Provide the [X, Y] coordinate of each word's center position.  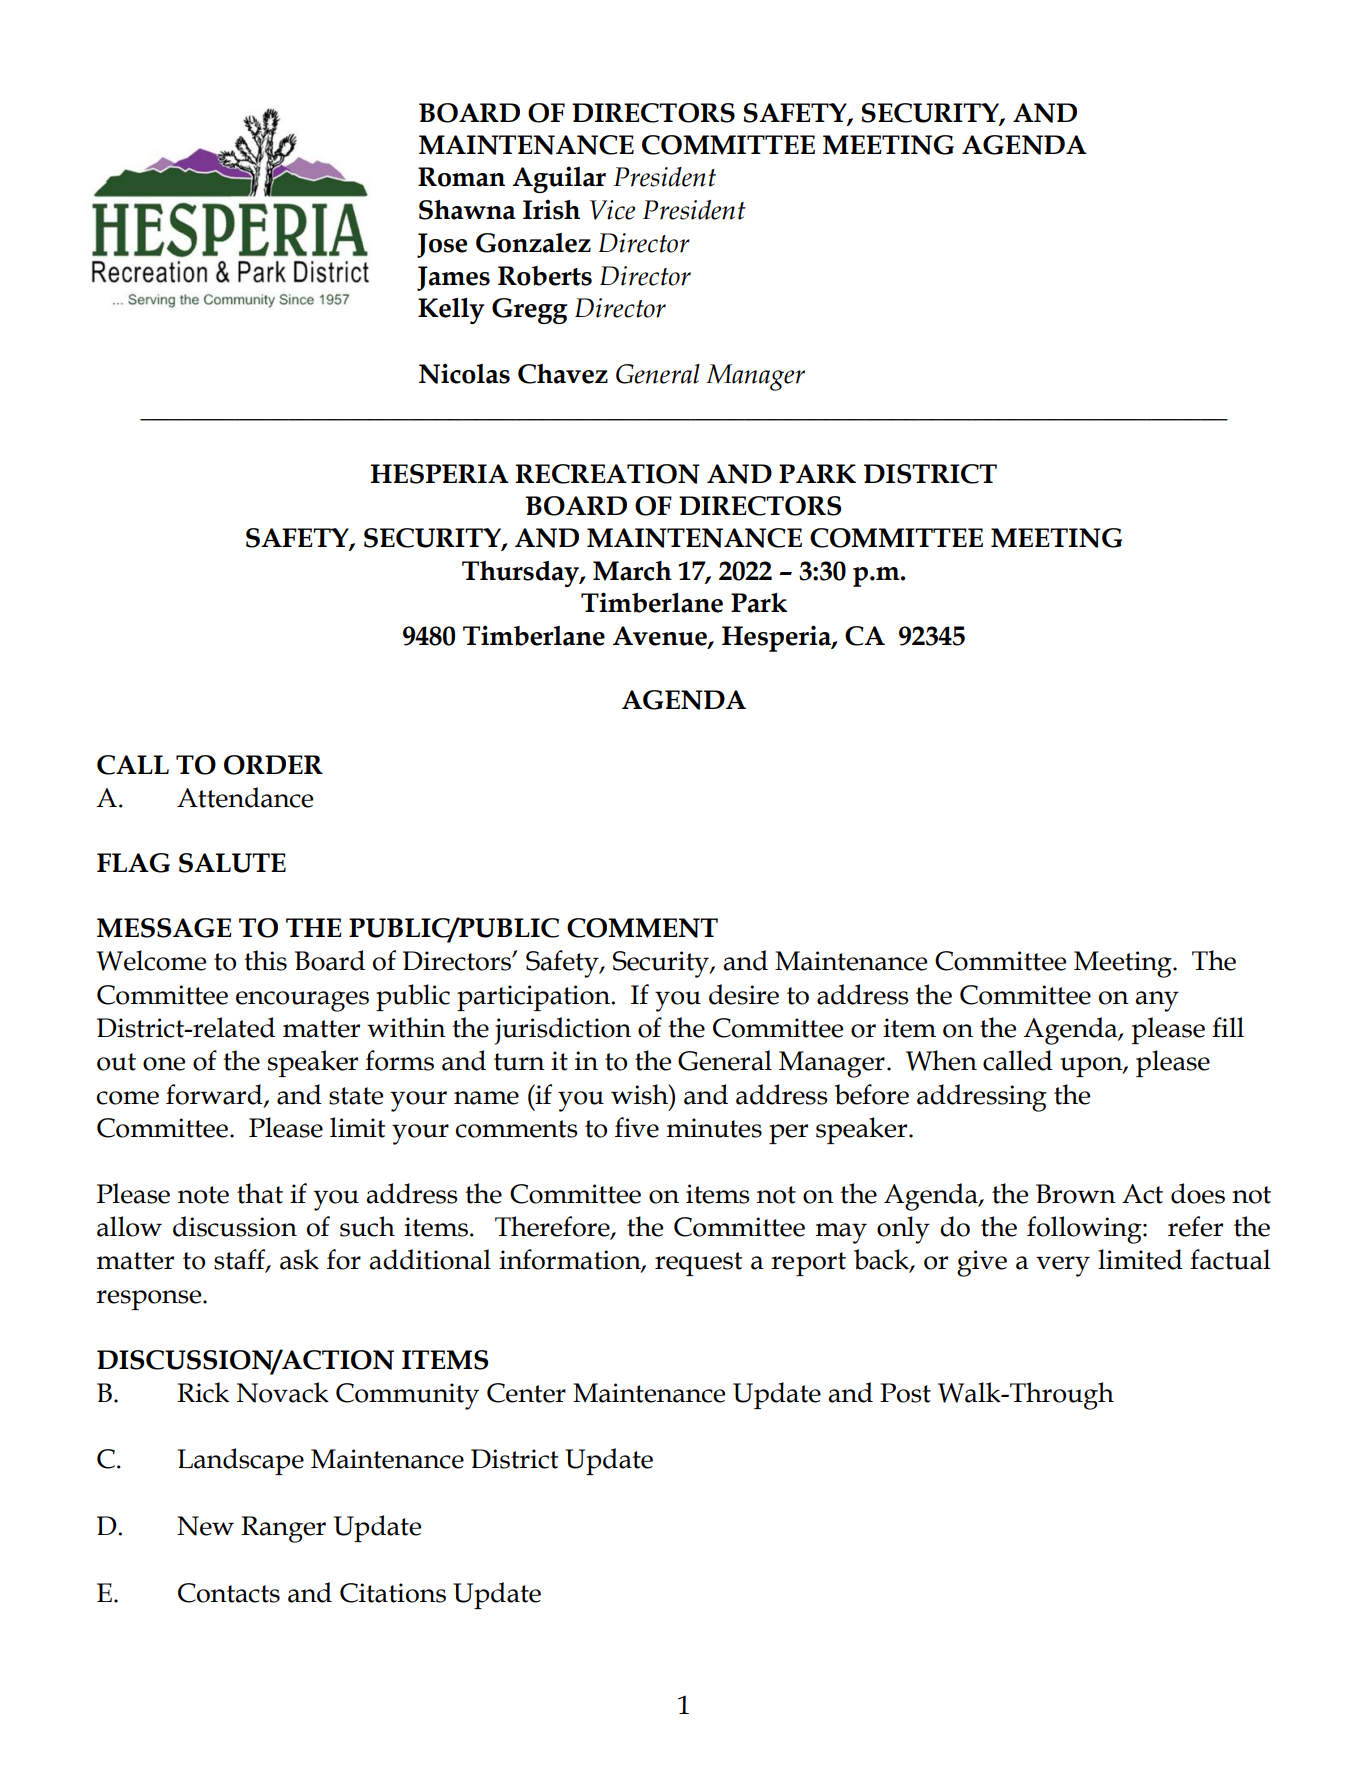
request [698, 1264]
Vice [612, 210]
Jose [442, 245]
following [1085, 1230]
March [632, 571]
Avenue [661, 636]
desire [744, 994]
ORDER [273, 765]
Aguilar [559, 179]
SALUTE [232, 863]
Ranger [283, 1529]
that [260, 1193]
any [1157, 1001]
